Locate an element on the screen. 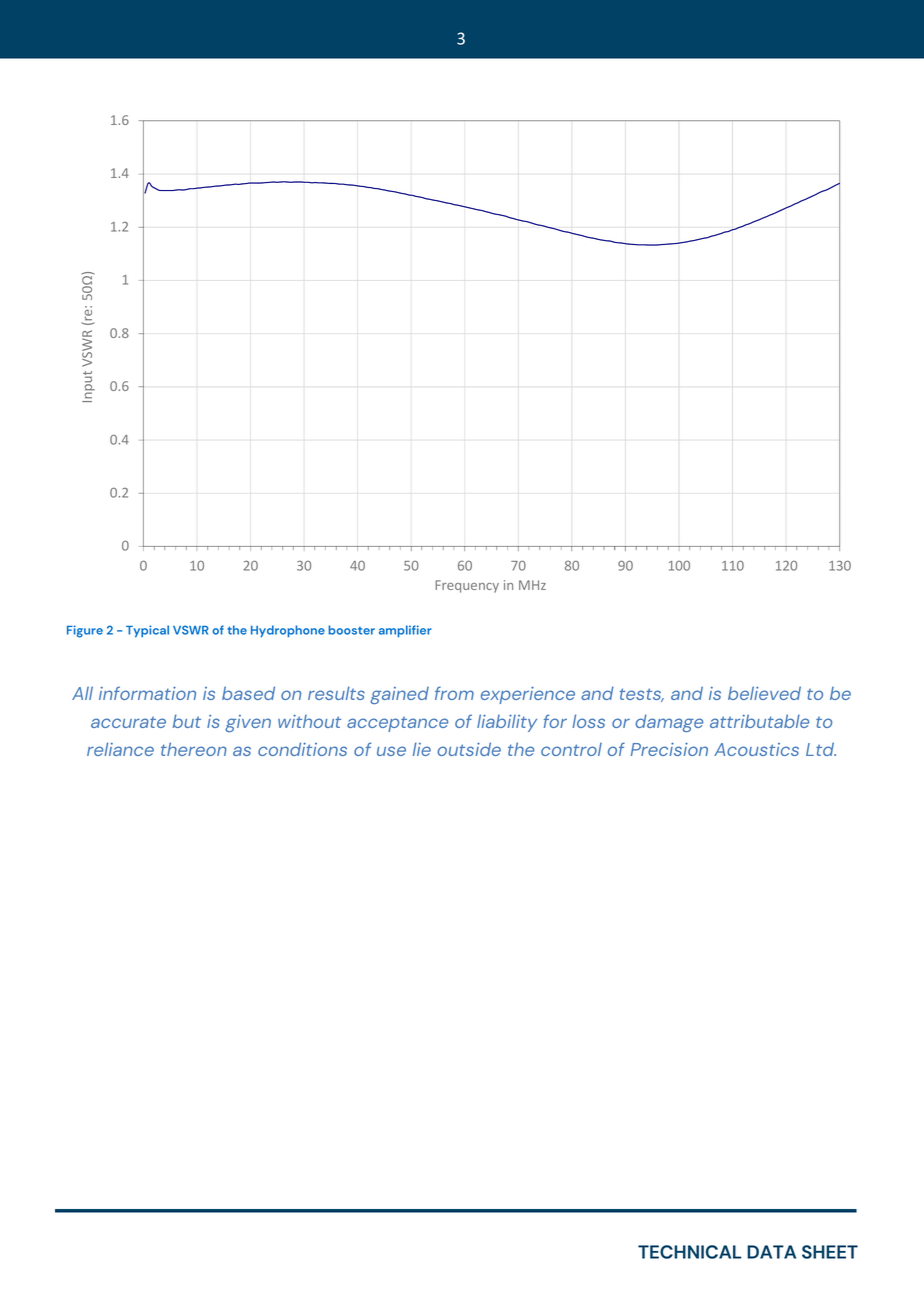  TECHNICAL is located at coordinates (689, 1252).
